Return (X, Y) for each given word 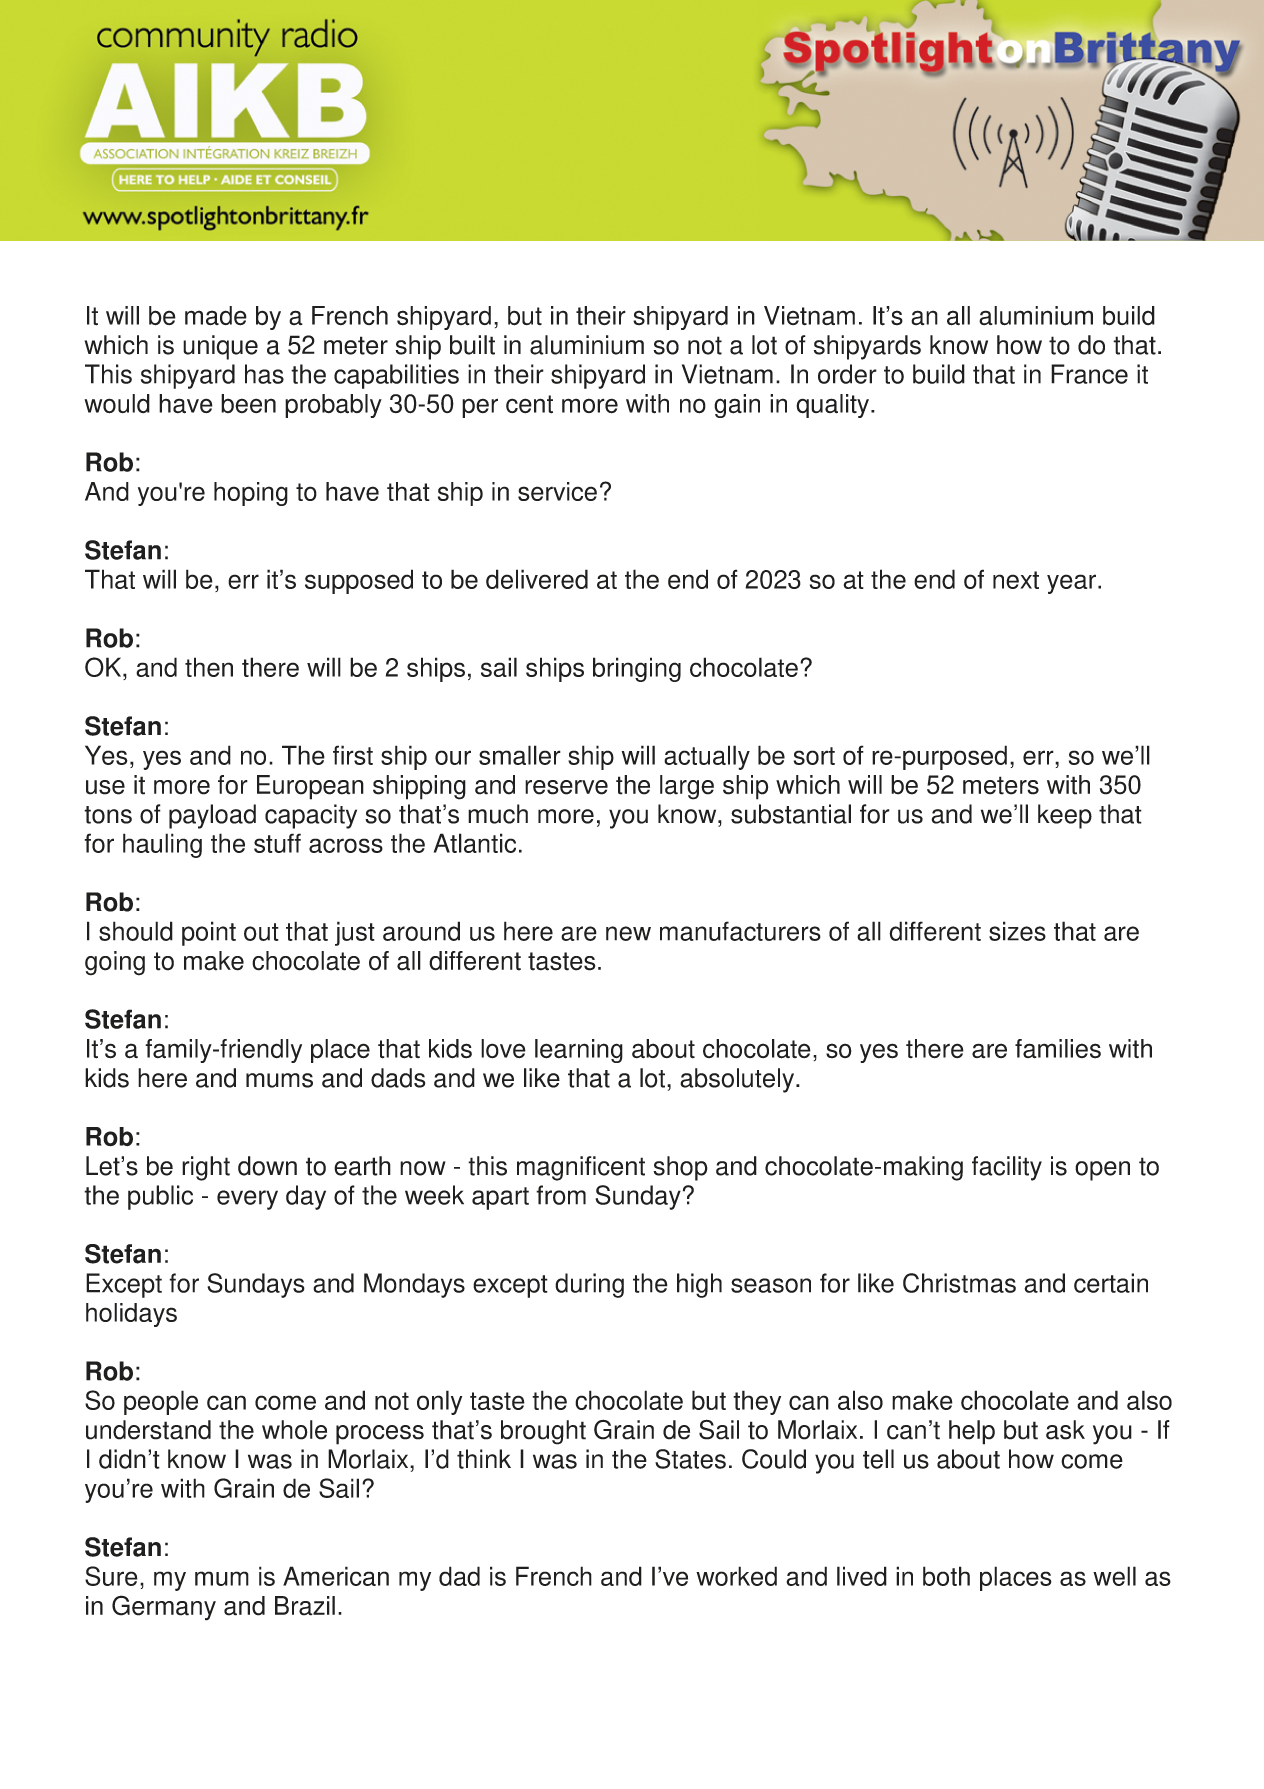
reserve (566, 787)
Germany (164, 1608)
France (1089, 374)
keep (1065, 816)
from (561, 1195)
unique (220, 347)
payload (212, 816)
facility (1007, 1168)
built (472, 345)
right (206, 1168)
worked (736, 1576)
